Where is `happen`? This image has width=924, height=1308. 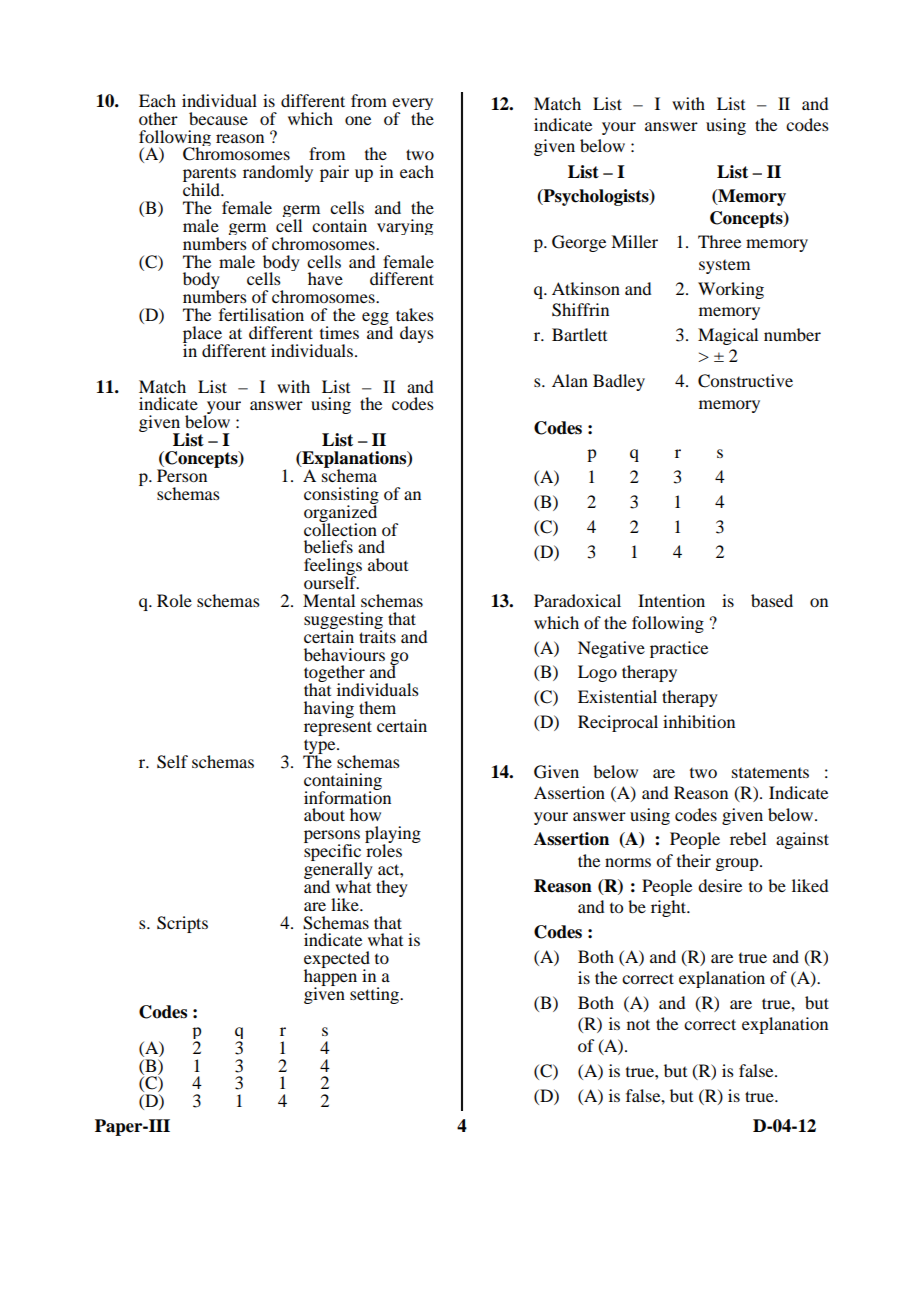 happen is located at coordinates (330, 978).
